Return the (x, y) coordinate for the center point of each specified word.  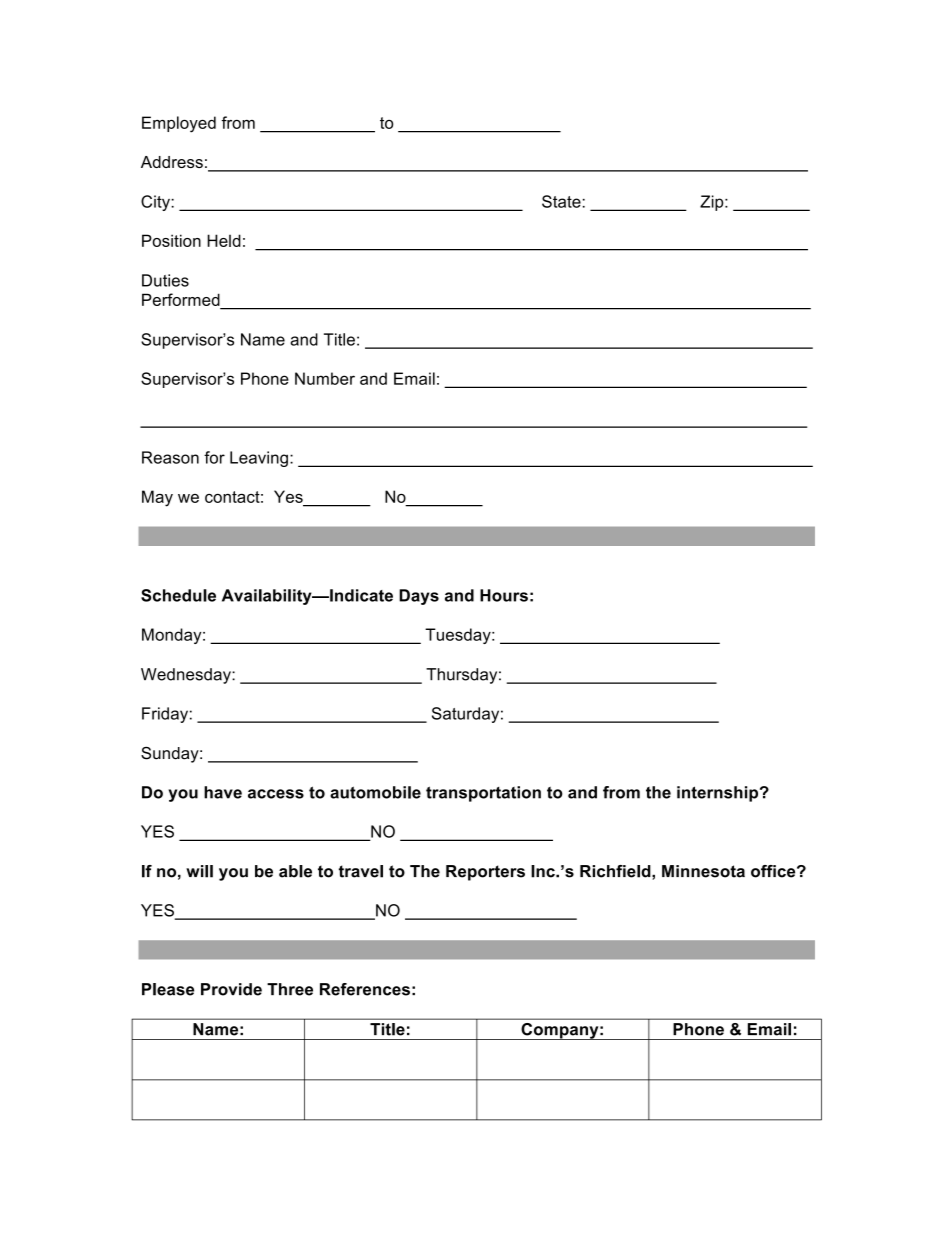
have (223, 792)
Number (325, 378)
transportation (483, 794)
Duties (165, 280)
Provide (231, 989)
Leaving (259, 459)
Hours (504, 595)
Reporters (485, 873)
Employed (179, 124)
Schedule (178, 595)
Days (419, 597)
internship (719, 794)
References (365, 989)
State (561, 201)
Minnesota (703, 871)
